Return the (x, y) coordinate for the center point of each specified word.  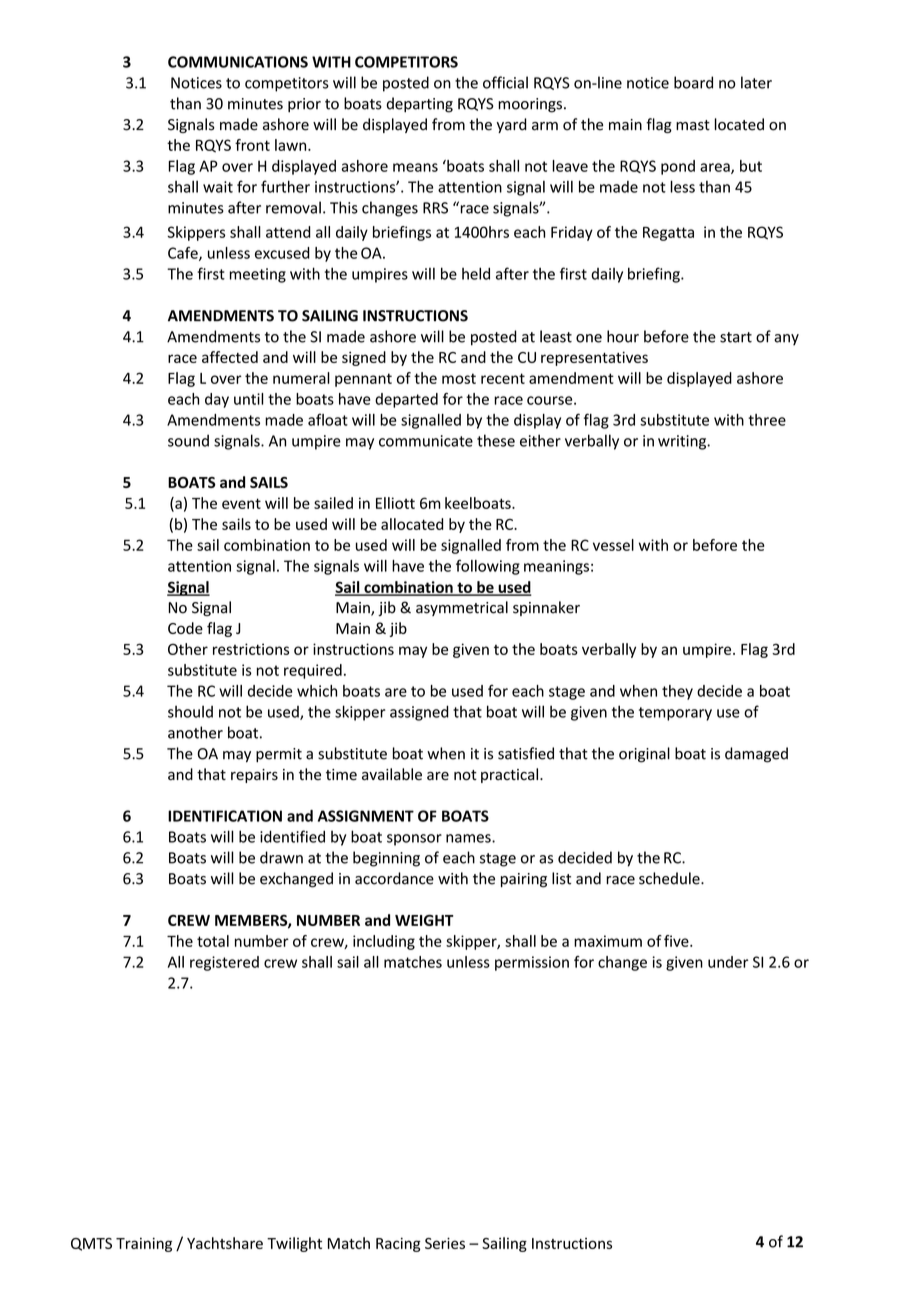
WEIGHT (424, 920)
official (505, 82)
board (693, 82)
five (677, 941)
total (213, 941)
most (459, 378)
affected (230, 357)
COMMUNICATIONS (238, 62)
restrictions (251, 649)
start (736, 337)
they (677, 692)
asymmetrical (462, 608)
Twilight (294, 1244)
